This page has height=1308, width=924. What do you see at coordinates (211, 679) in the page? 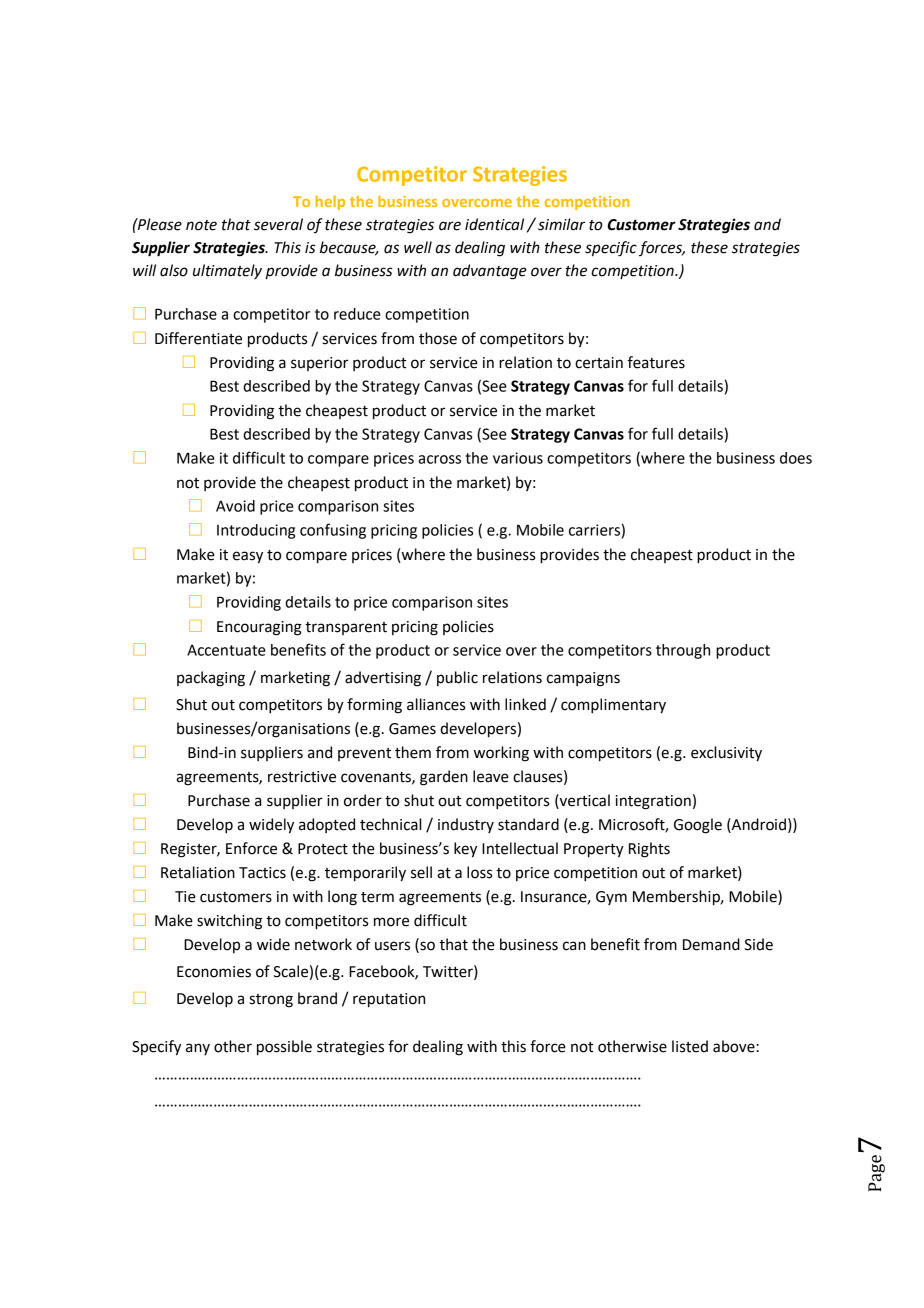
I see `packaging` at bounding box center [211, 679].
